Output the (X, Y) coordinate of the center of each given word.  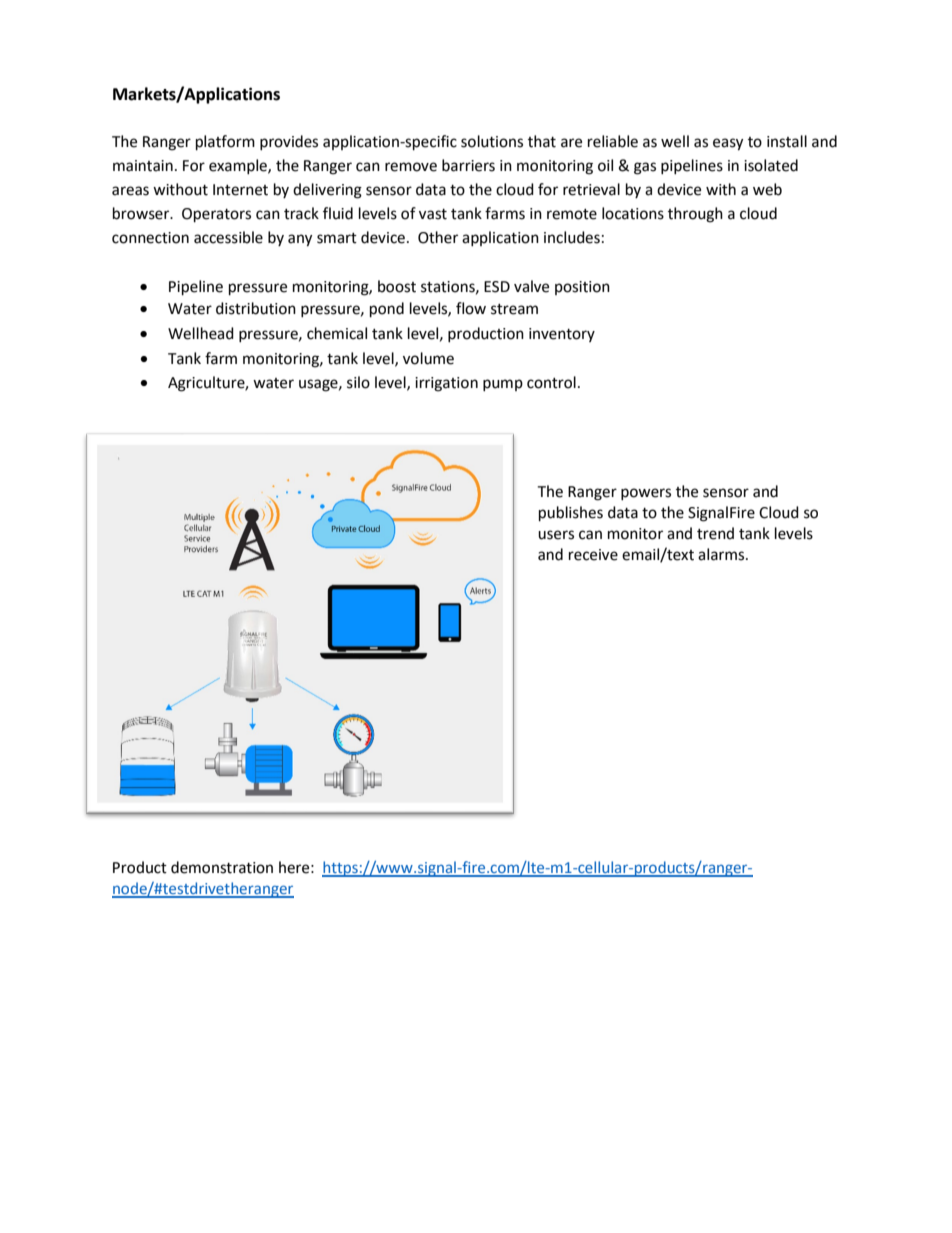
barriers (468, 165)
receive (593, 555)
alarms (722, 554)
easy (728, 144)
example (239, 166)
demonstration (222, 867)
